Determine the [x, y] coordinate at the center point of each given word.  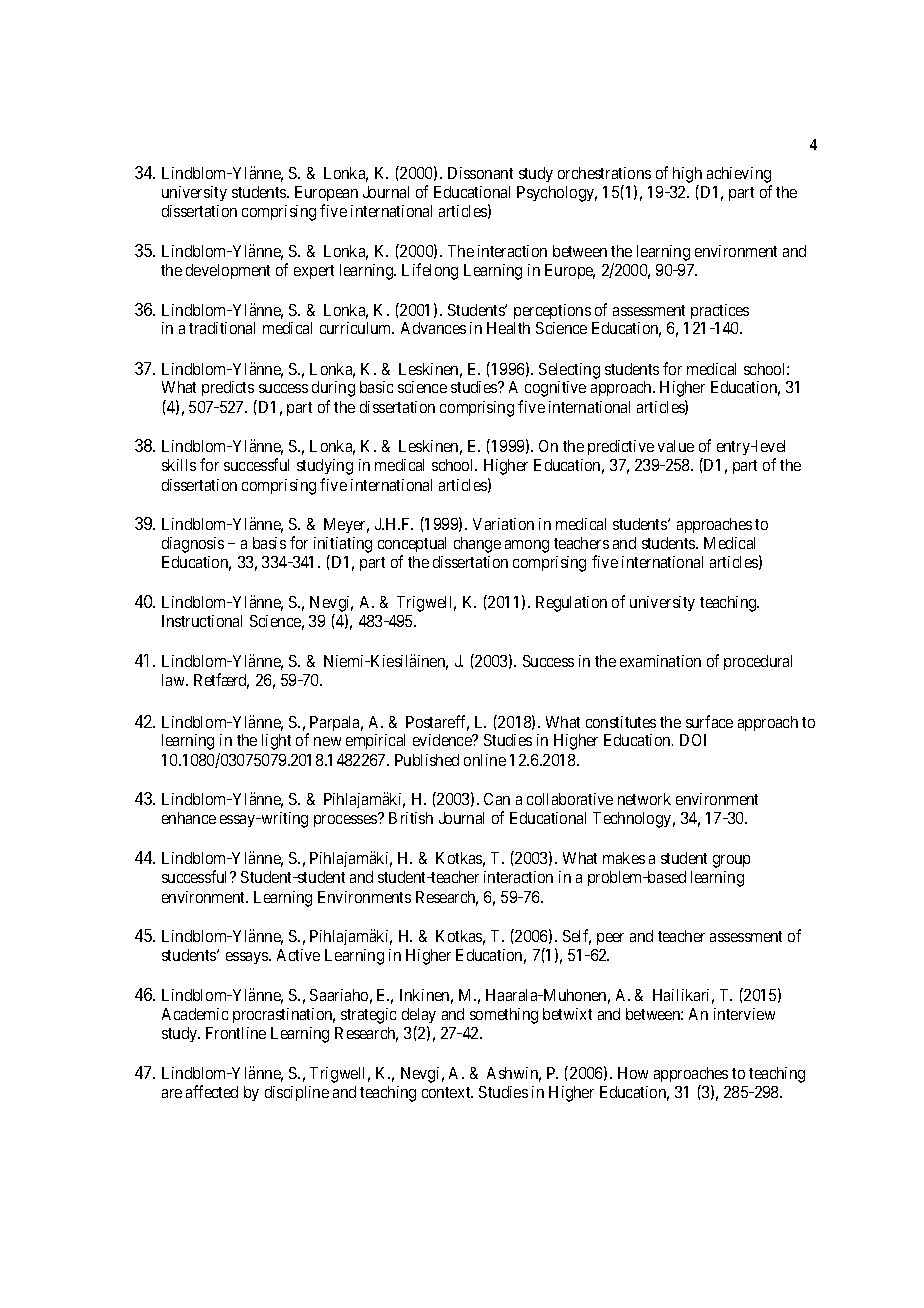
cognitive [555, 389]
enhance [189, 818]
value [676, 446]
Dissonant [480, 173]
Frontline [236, 1033]
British [411, 818]
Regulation [571, 604]
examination [660, 661]
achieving [739, 175]
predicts [228, 388]
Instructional [202, 621]
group [731, 861]
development [228, 271]
